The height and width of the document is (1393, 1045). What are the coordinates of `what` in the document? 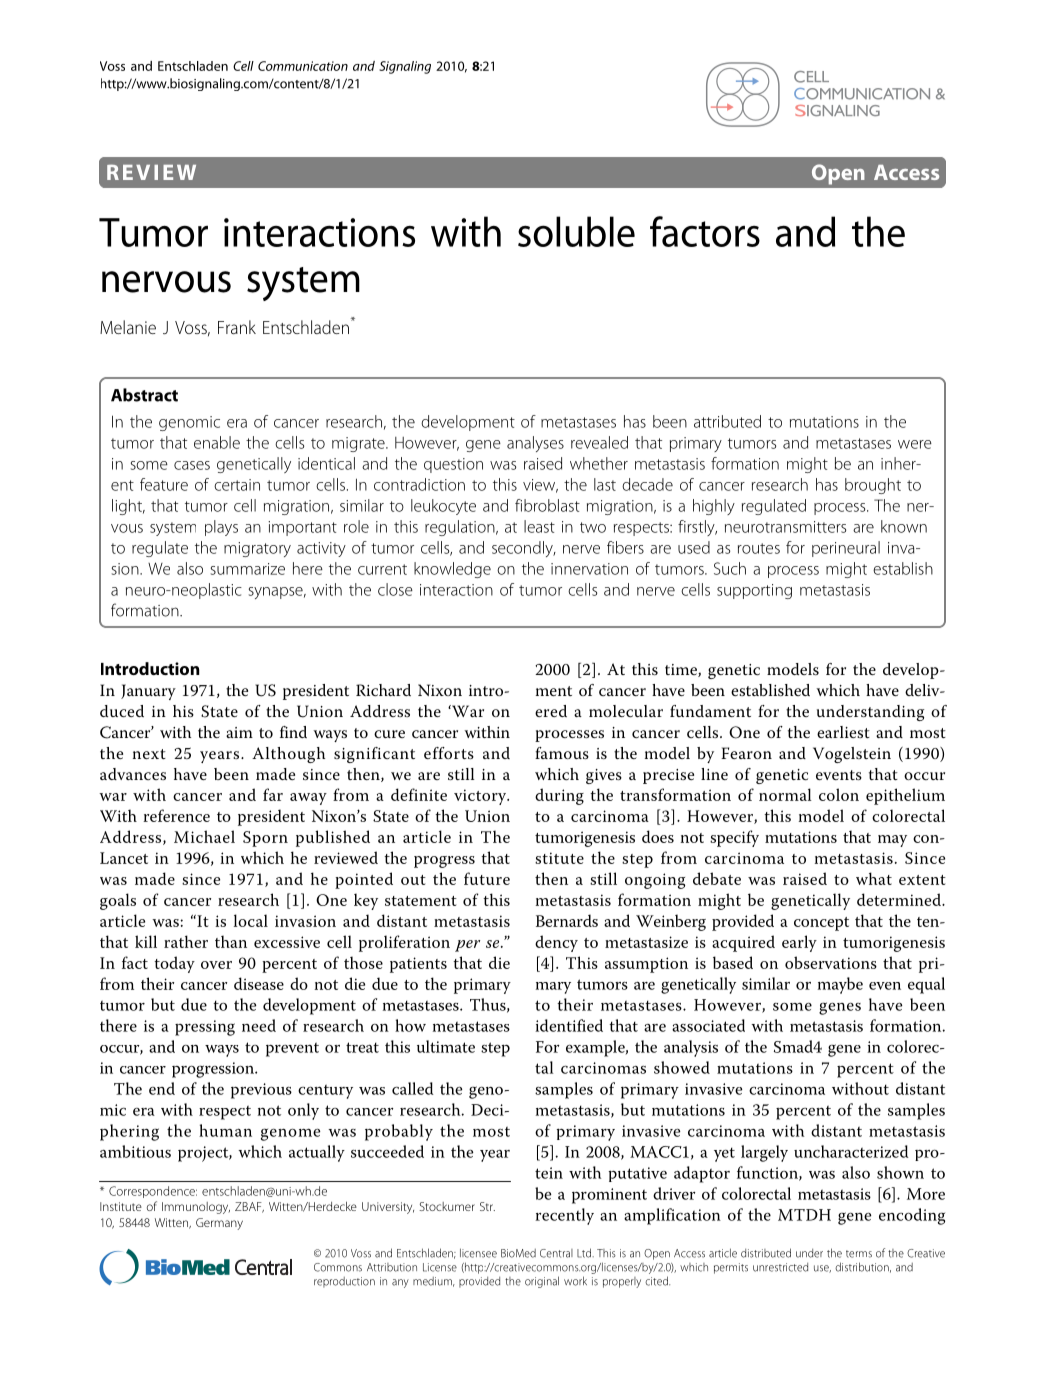 It's located at (874, 878).
